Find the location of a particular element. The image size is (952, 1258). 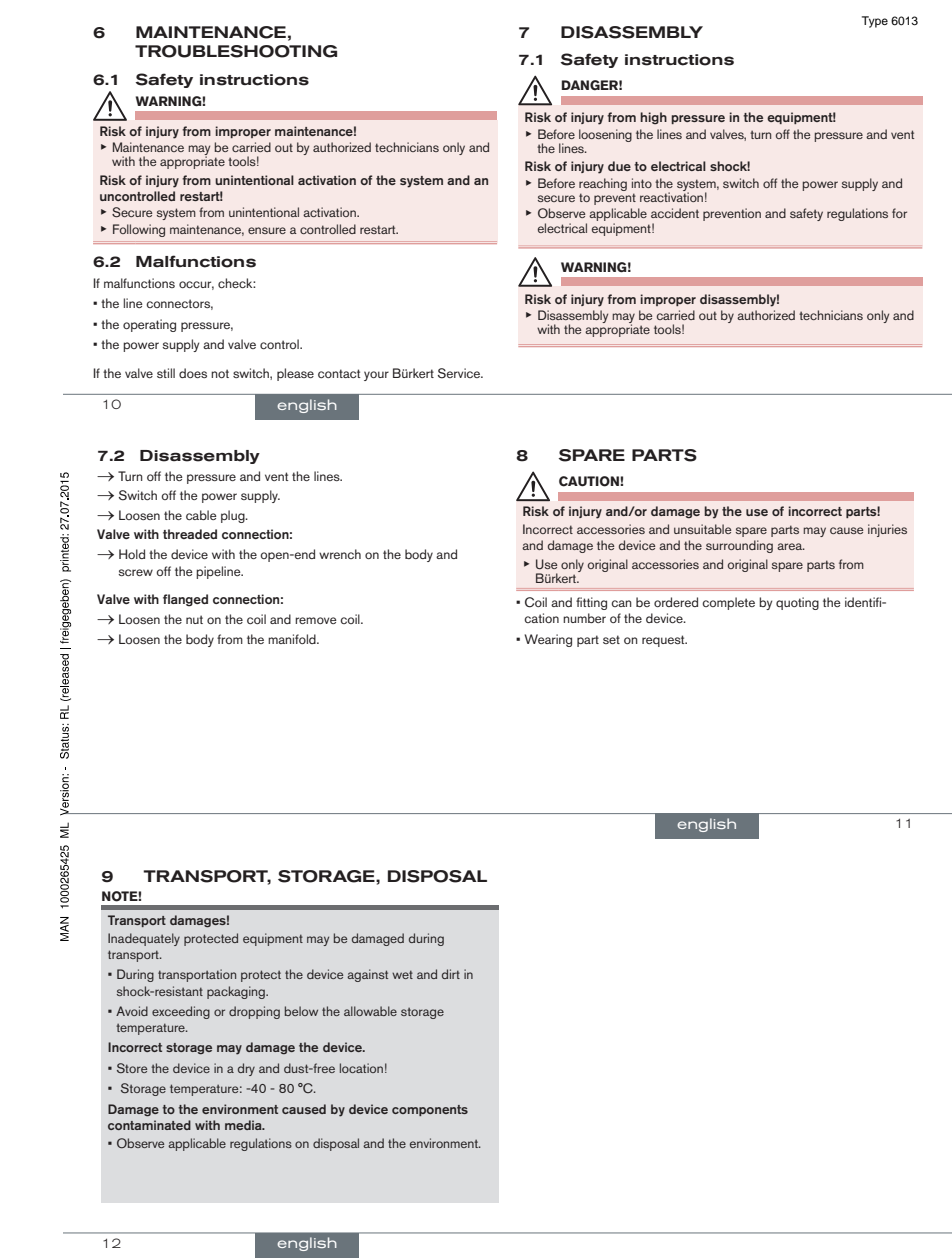

fitting is located at coordinates (591, 603).
